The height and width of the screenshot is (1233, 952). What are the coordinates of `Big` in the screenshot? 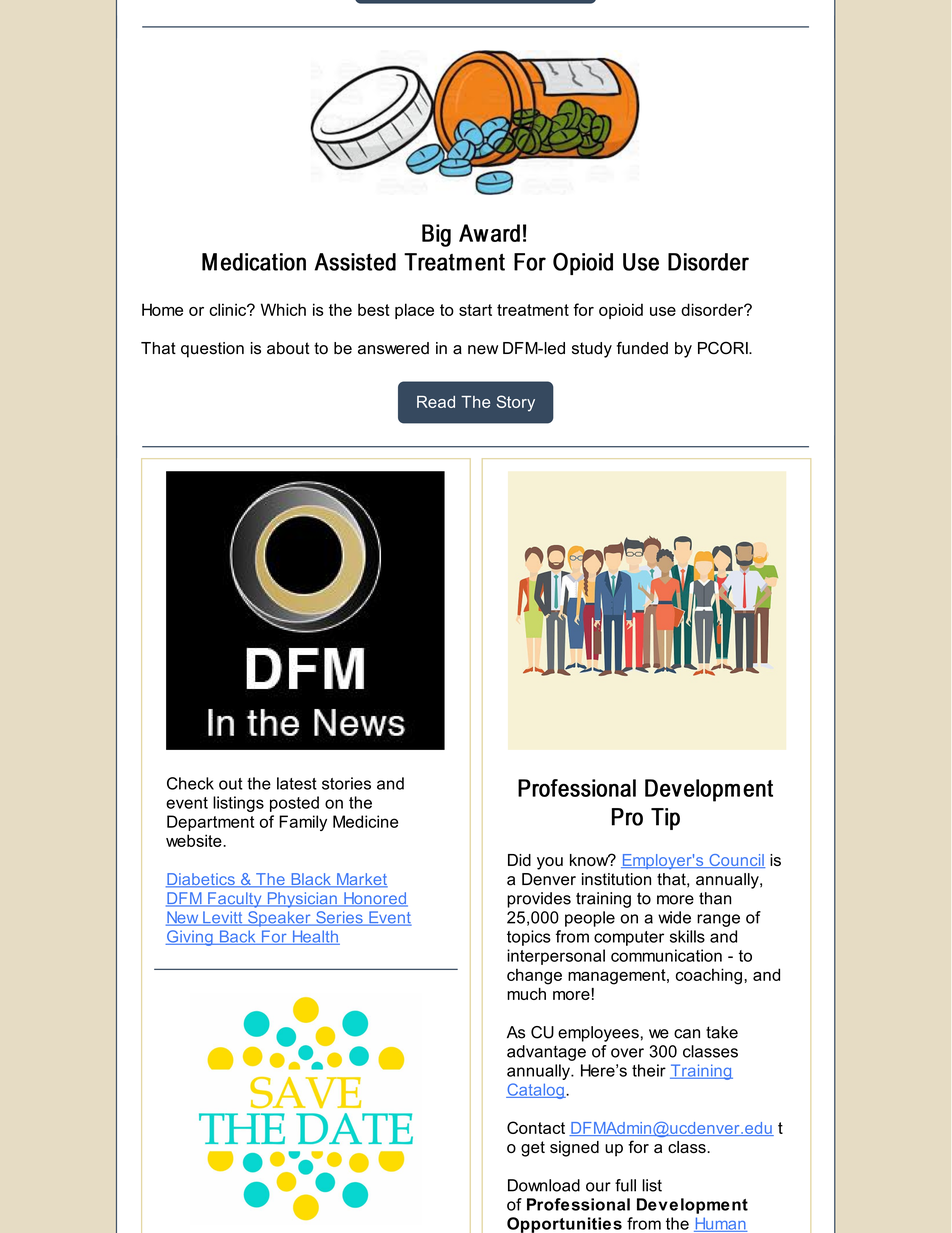 It's located at (436, 235).
